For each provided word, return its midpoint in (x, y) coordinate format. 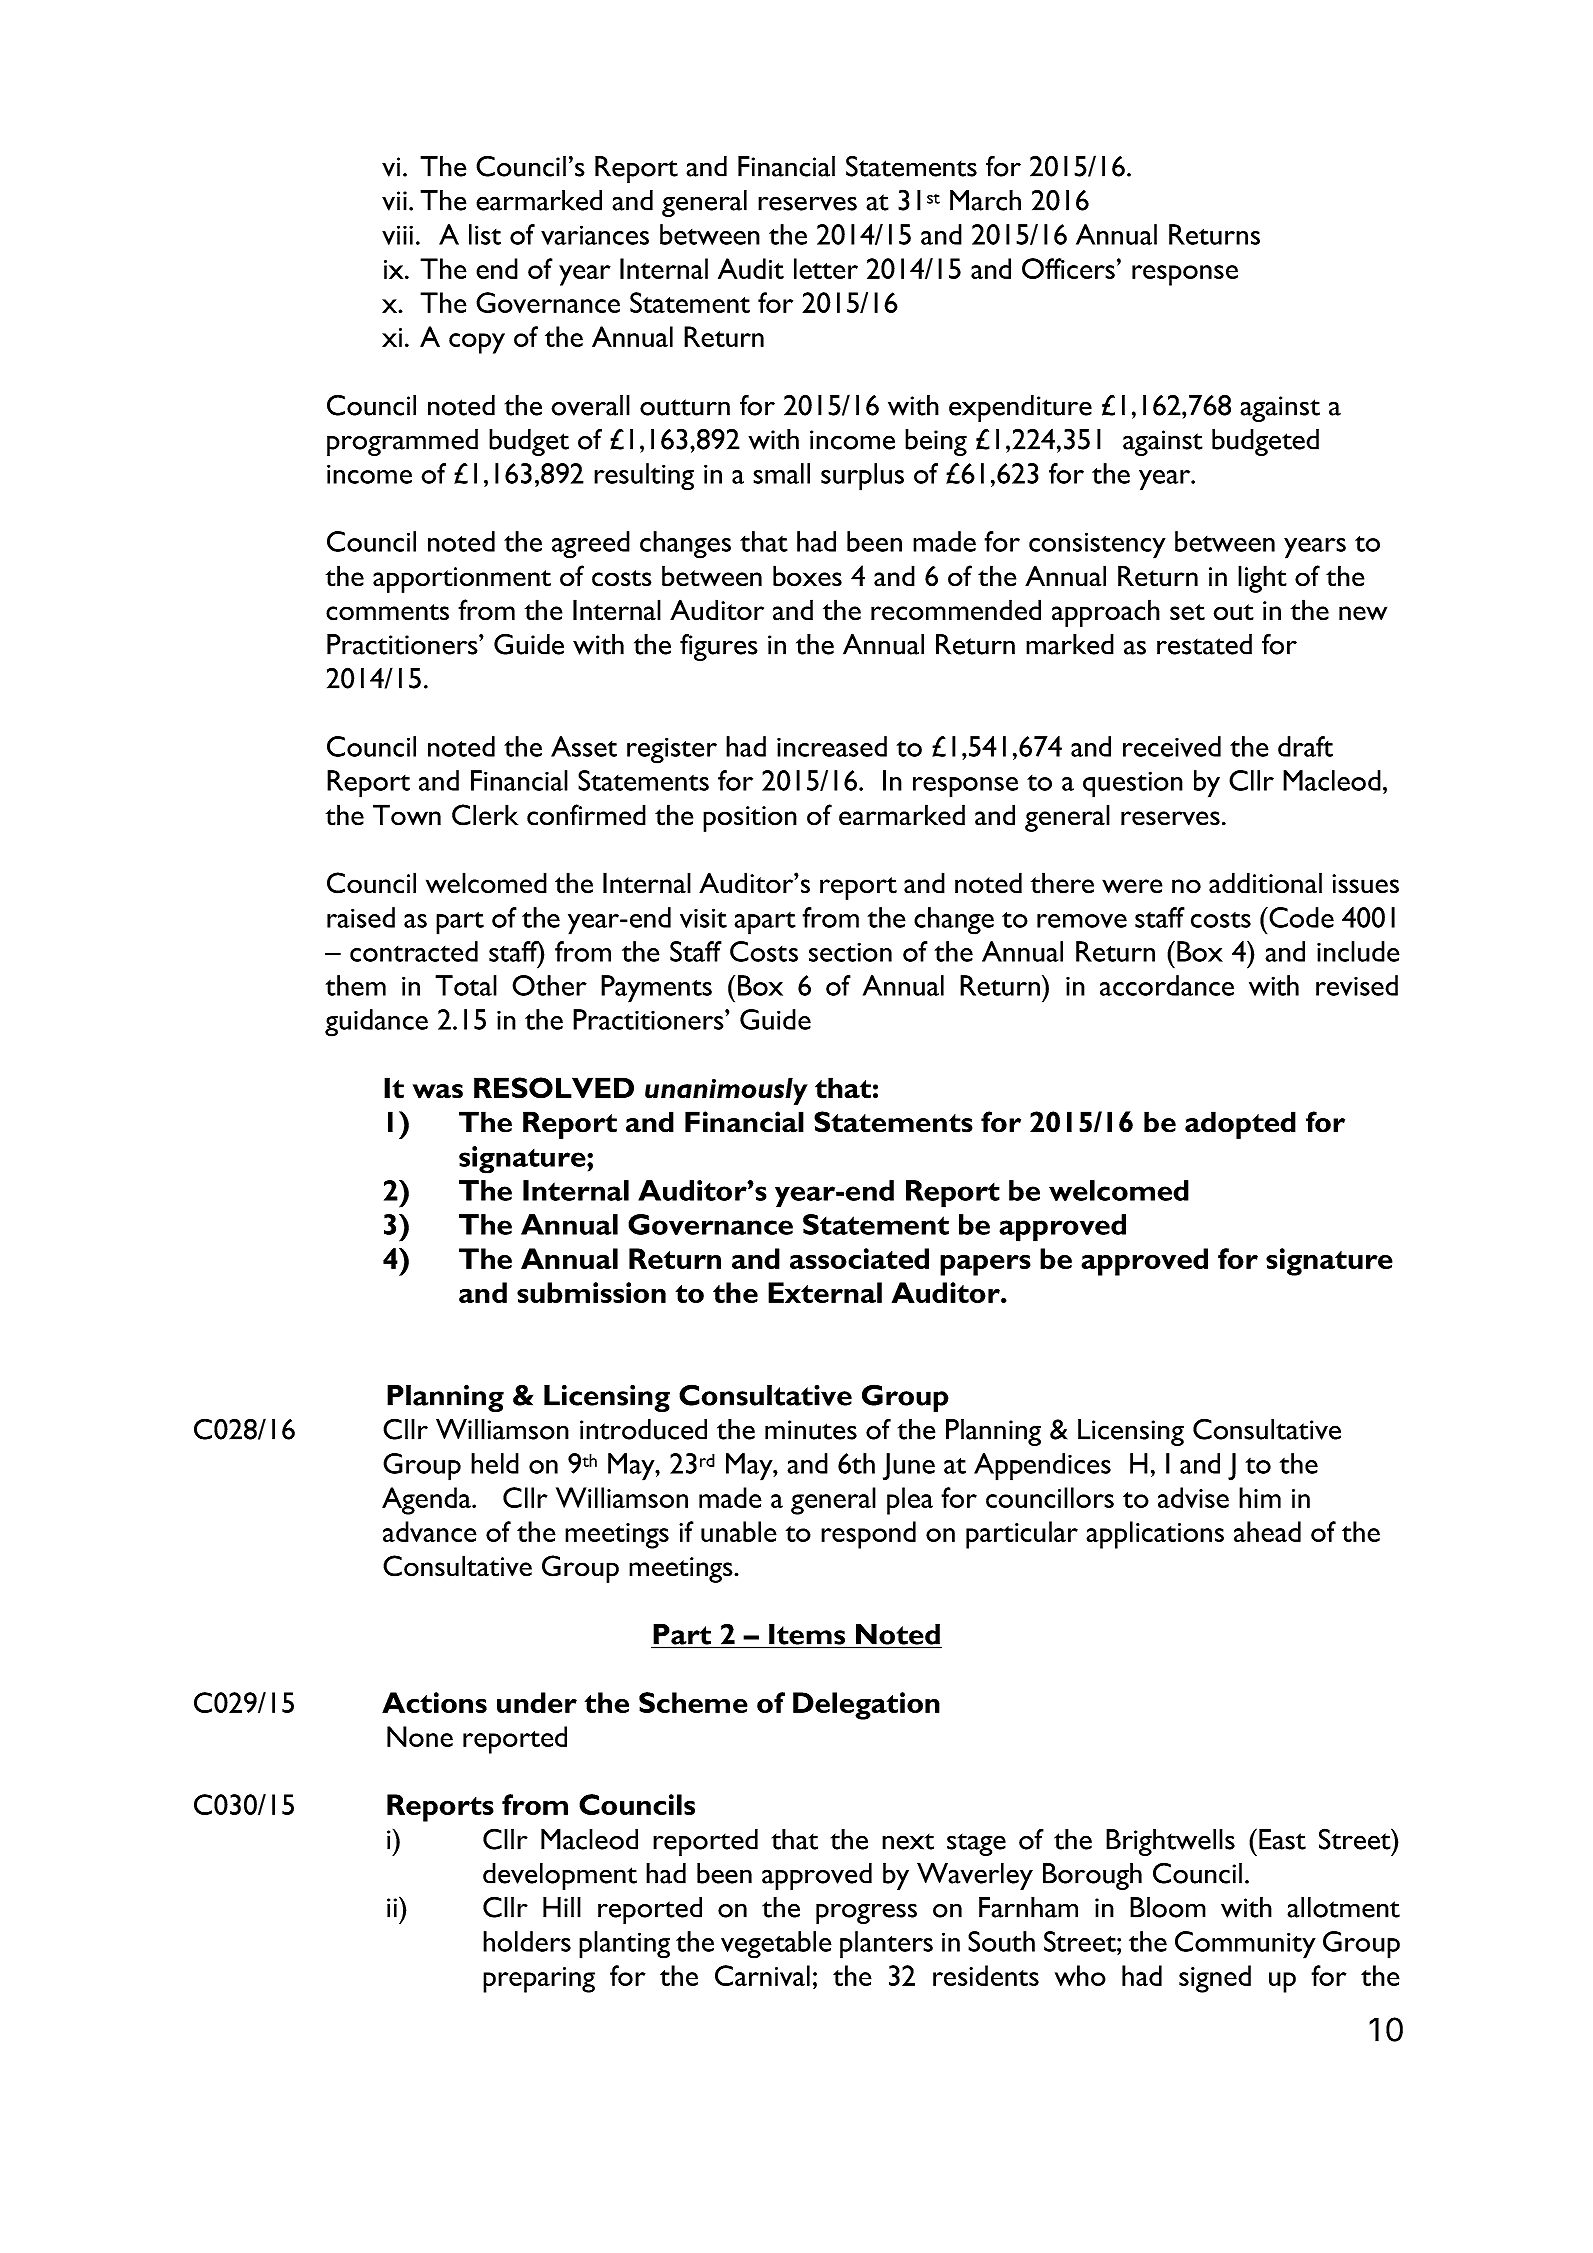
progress (866, 1913)
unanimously (726, 1091)
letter (826, 268)
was (438, 1091)
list (485, 234)
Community (1245, 1945)
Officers (1068, 268)
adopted (1240, 1125)
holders (527, 1941)
